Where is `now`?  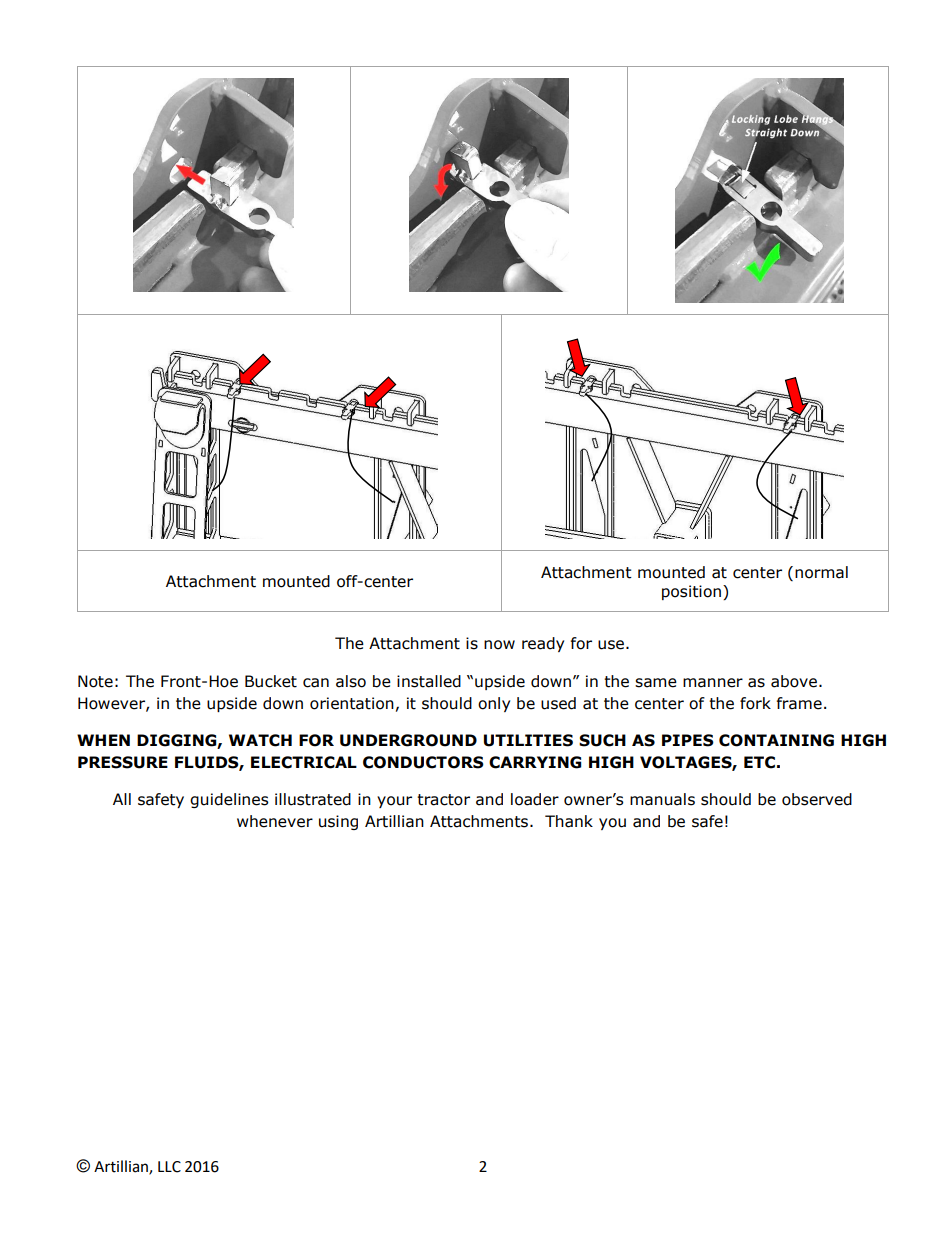 now is located at coordinates (499, 645).
